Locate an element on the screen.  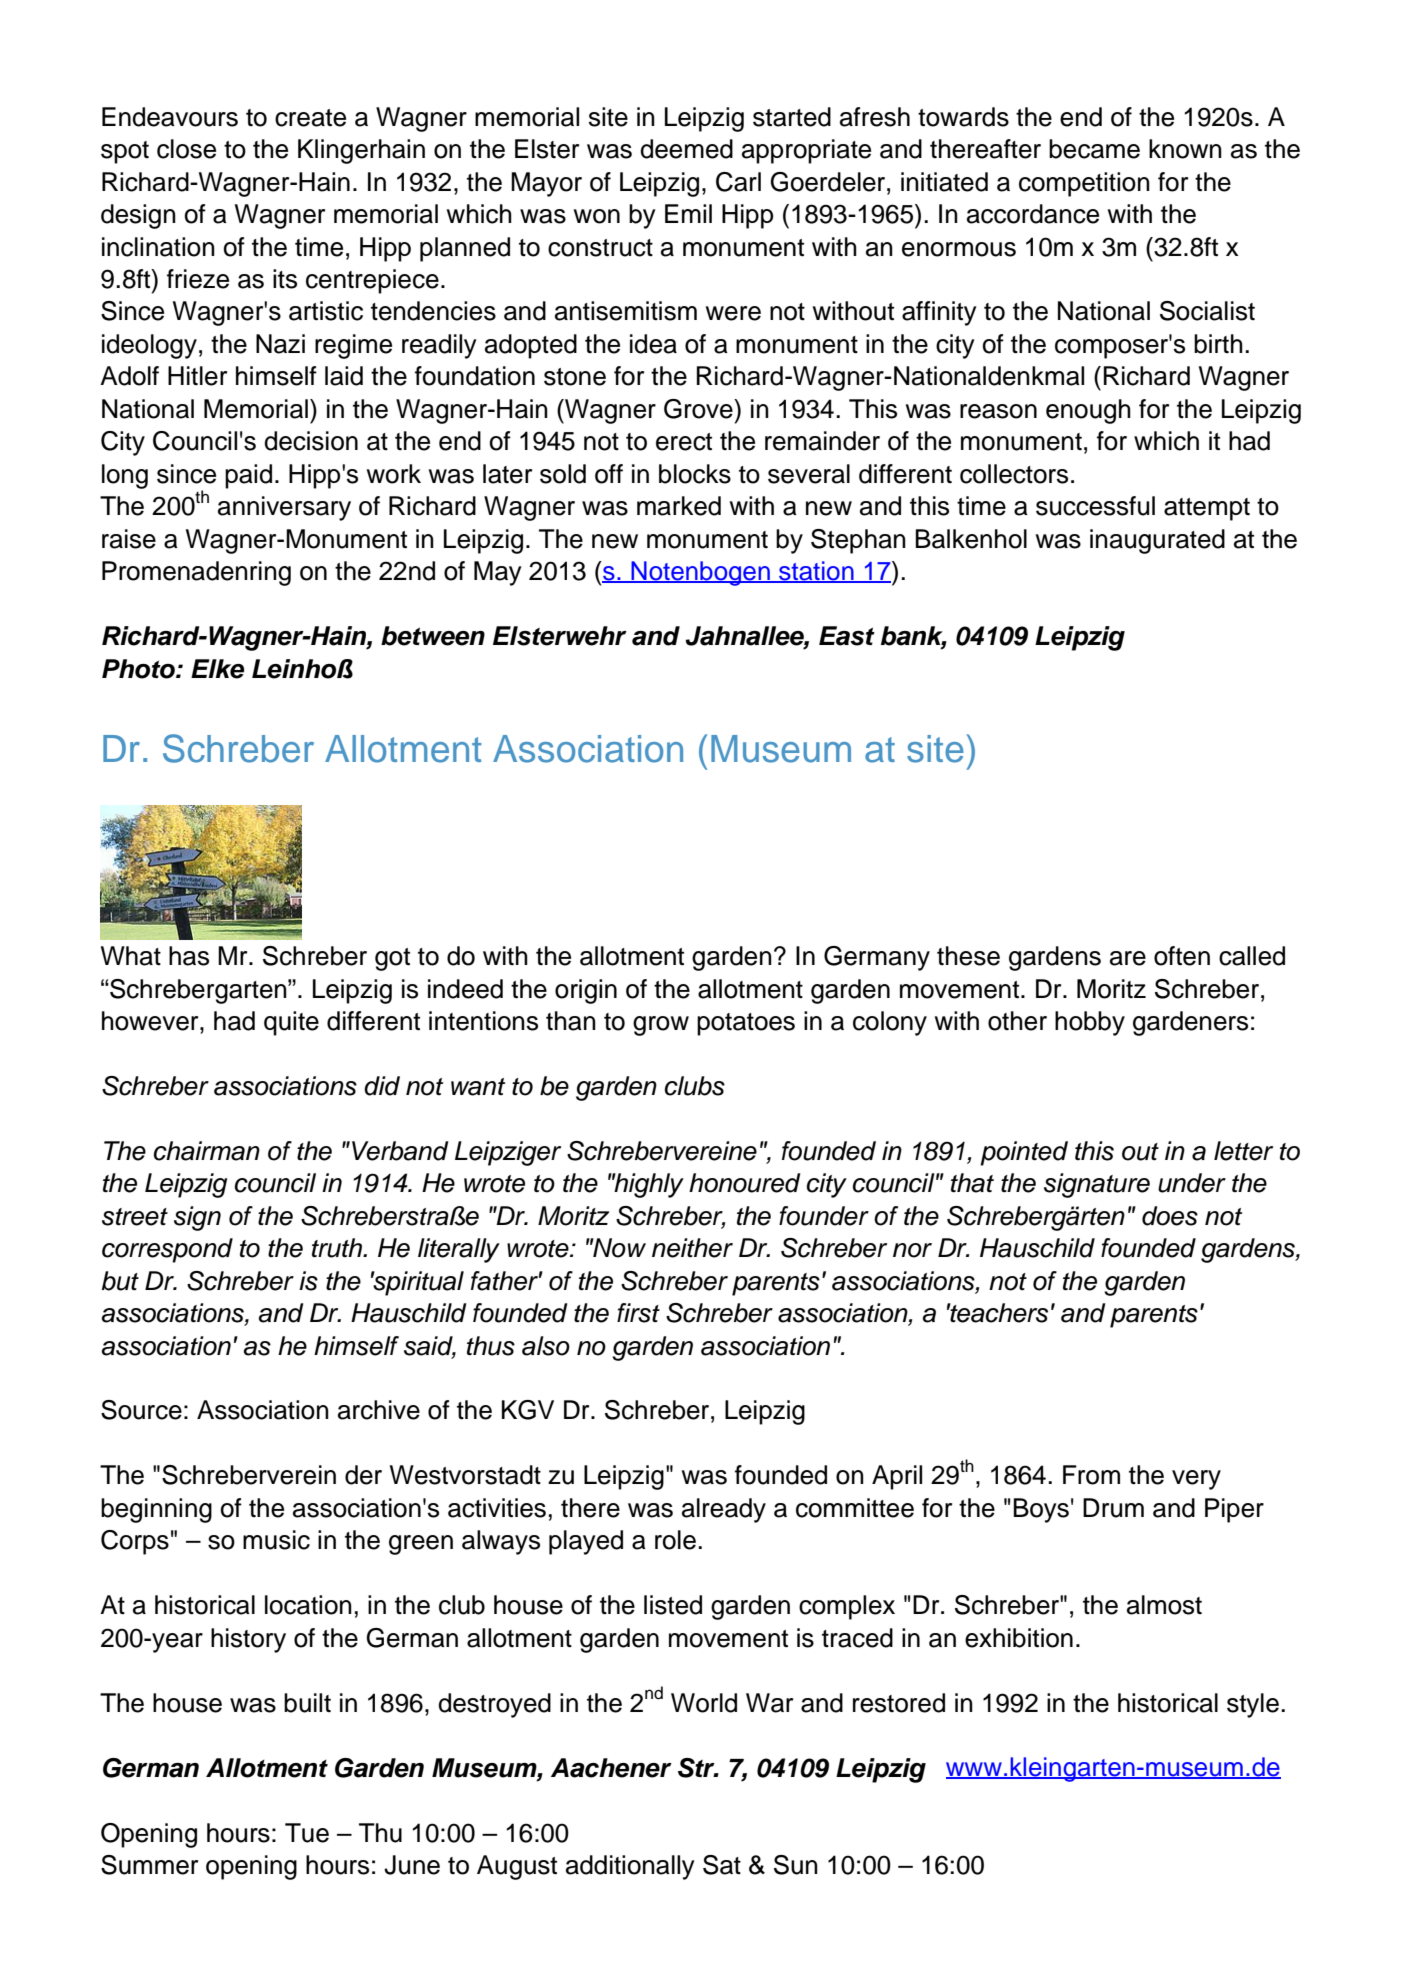
does is located at coordinates (1170, 1216).
